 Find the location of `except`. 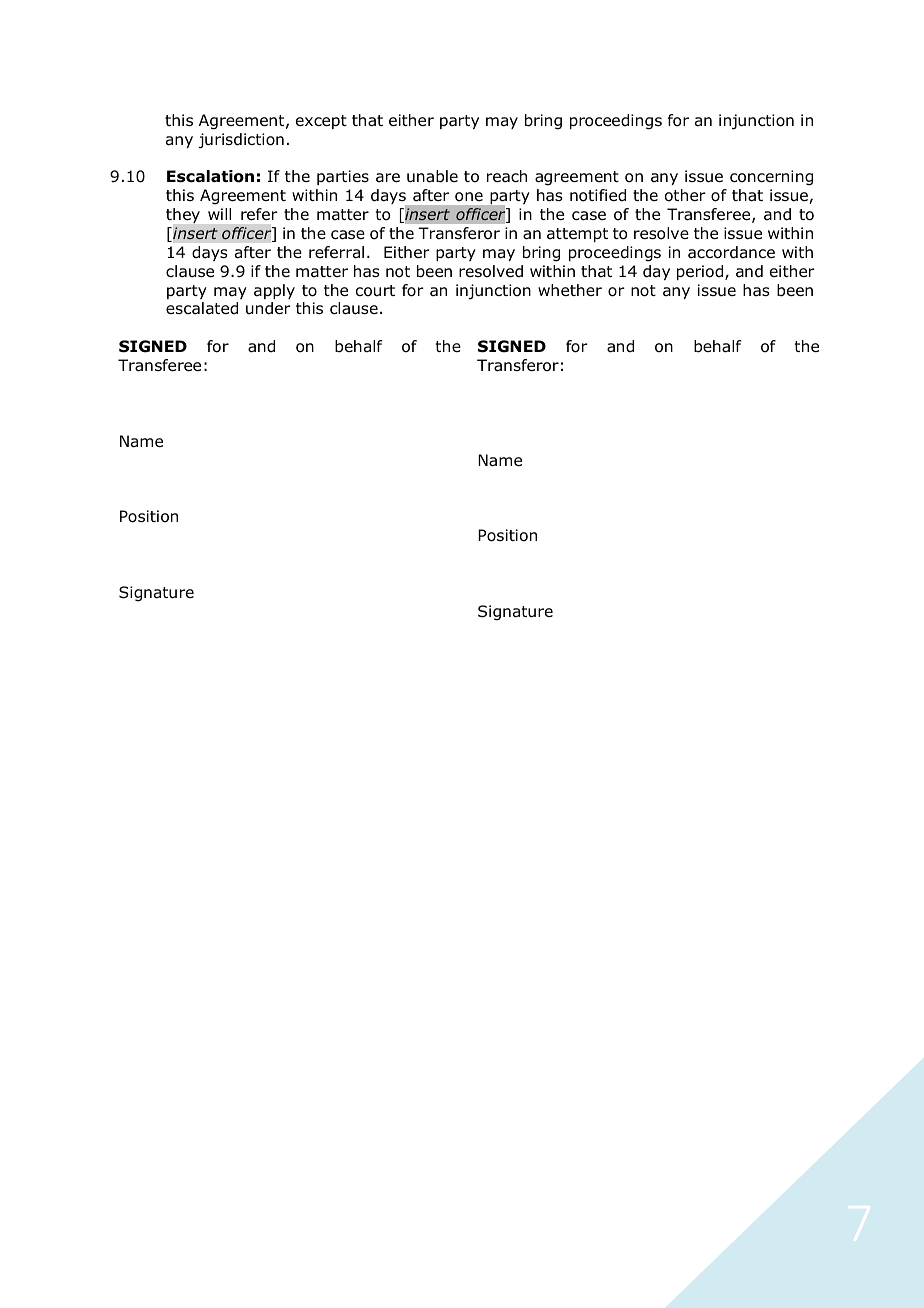

except is located at coordinates (321, 122).
